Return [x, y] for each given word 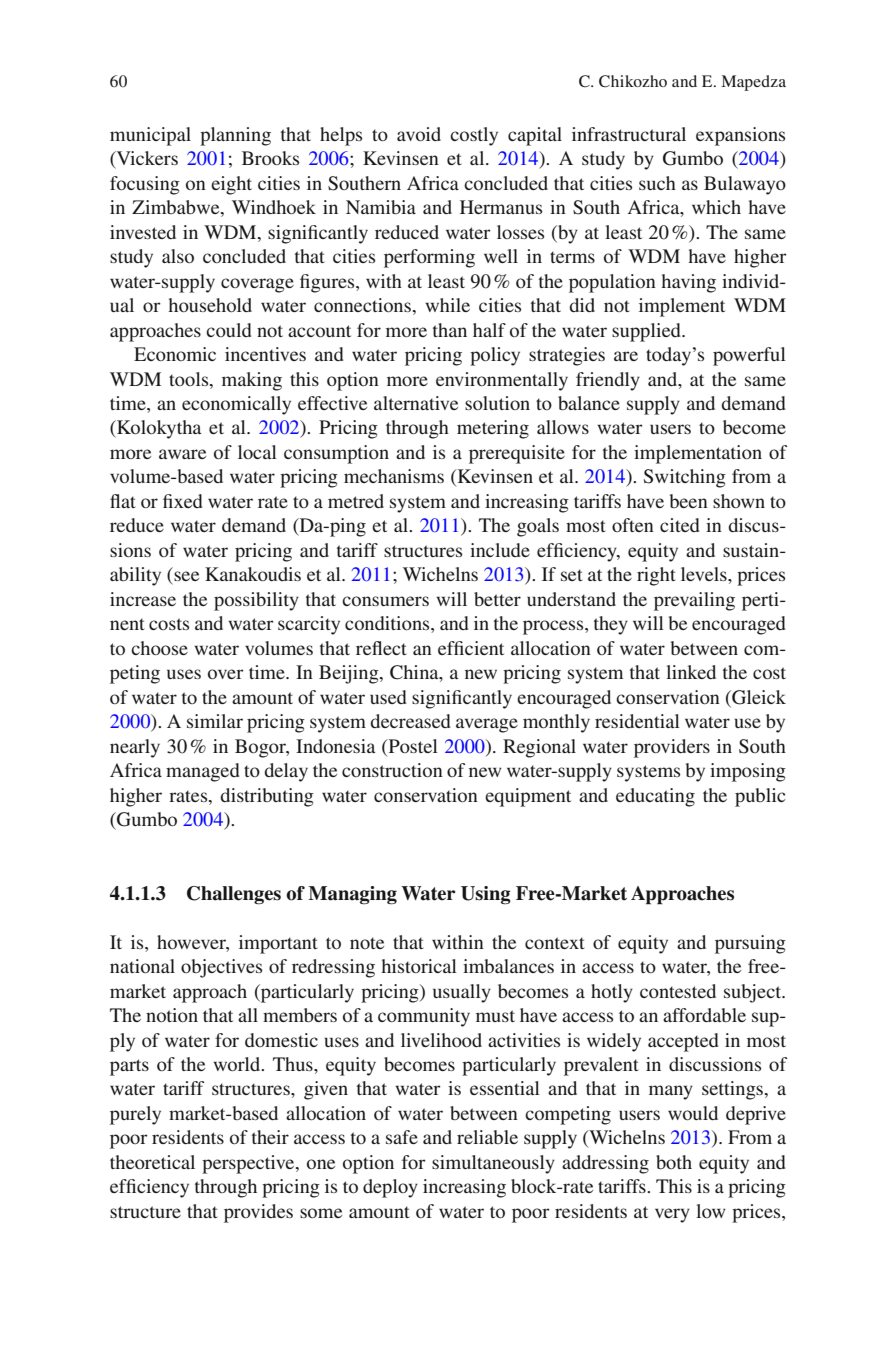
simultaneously [493, 1164]
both [674, 1162]
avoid [419, 134]
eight [231, 185]
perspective [249, 1164]
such [657, 183]
